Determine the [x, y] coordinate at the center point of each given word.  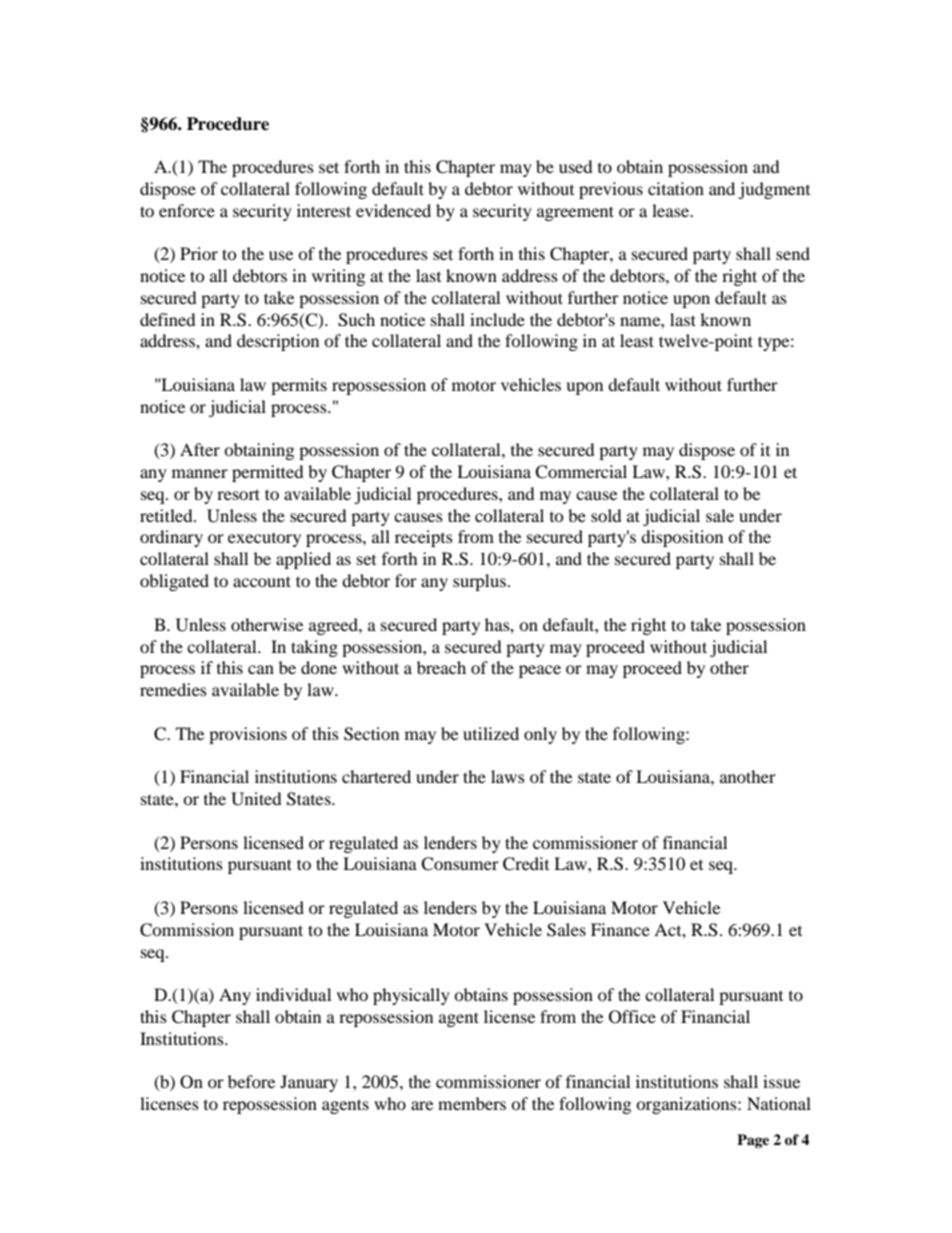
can [261, 669]
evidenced [393, 210]
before [251, 1081]
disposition [682, 538]
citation [676, 188]
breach [441, 667]
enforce [187, 210]
